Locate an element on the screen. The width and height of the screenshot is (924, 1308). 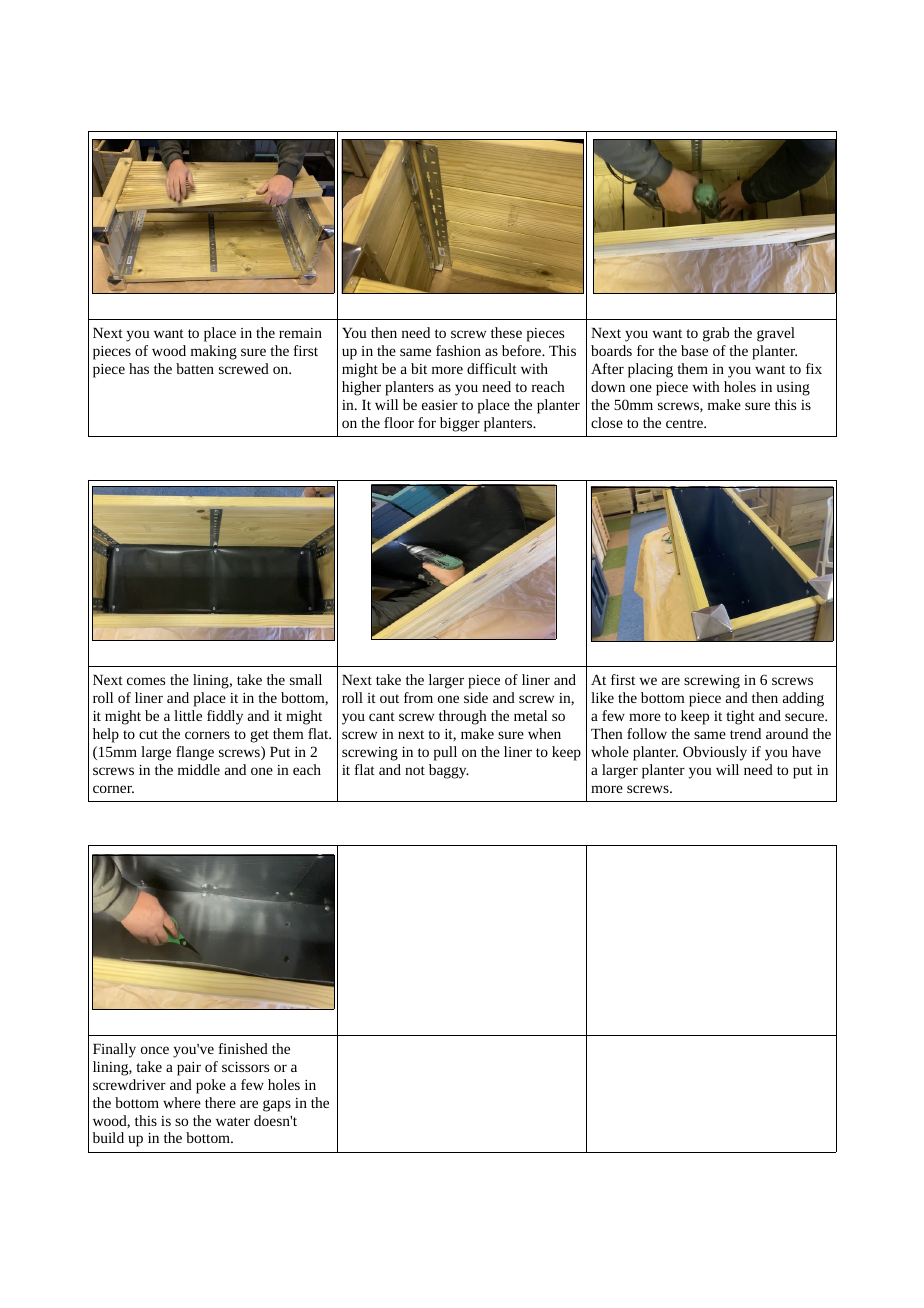
once is located at coordinates (155, 1050).
